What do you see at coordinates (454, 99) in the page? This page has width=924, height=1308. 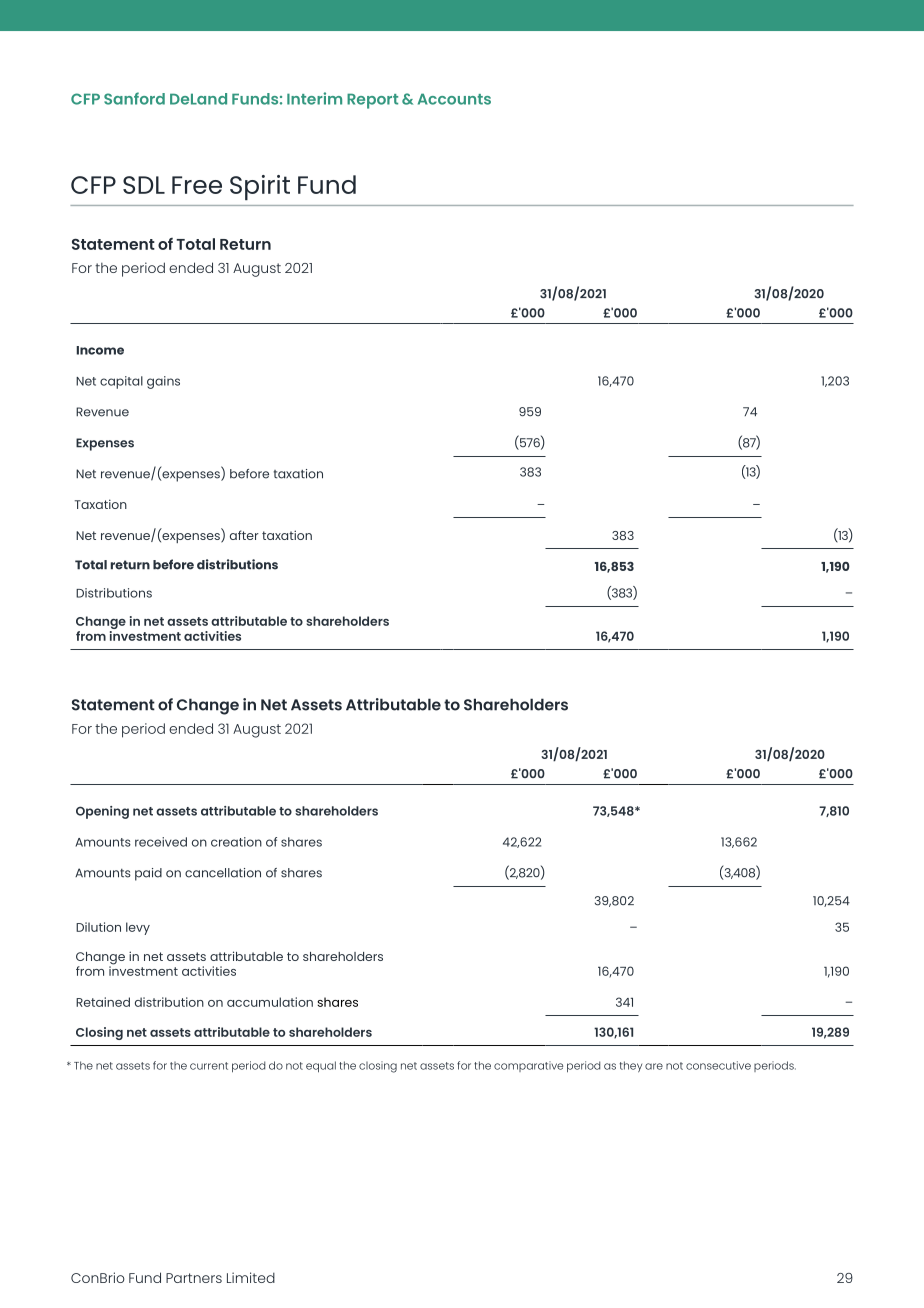 I see `Accounts` at bounding box center [454, 99].
